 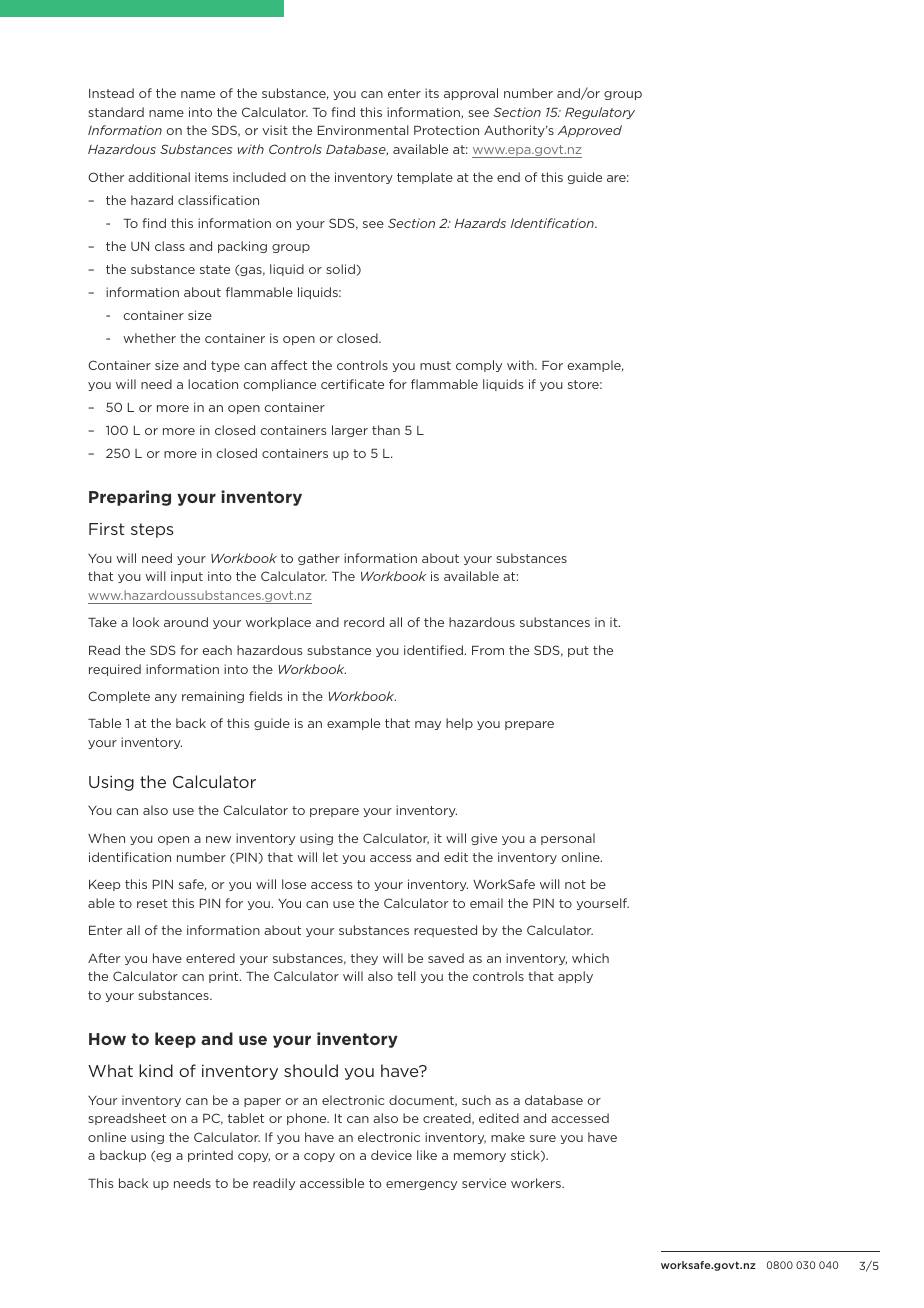 I want to click on look, so click(x=146, y=622).
